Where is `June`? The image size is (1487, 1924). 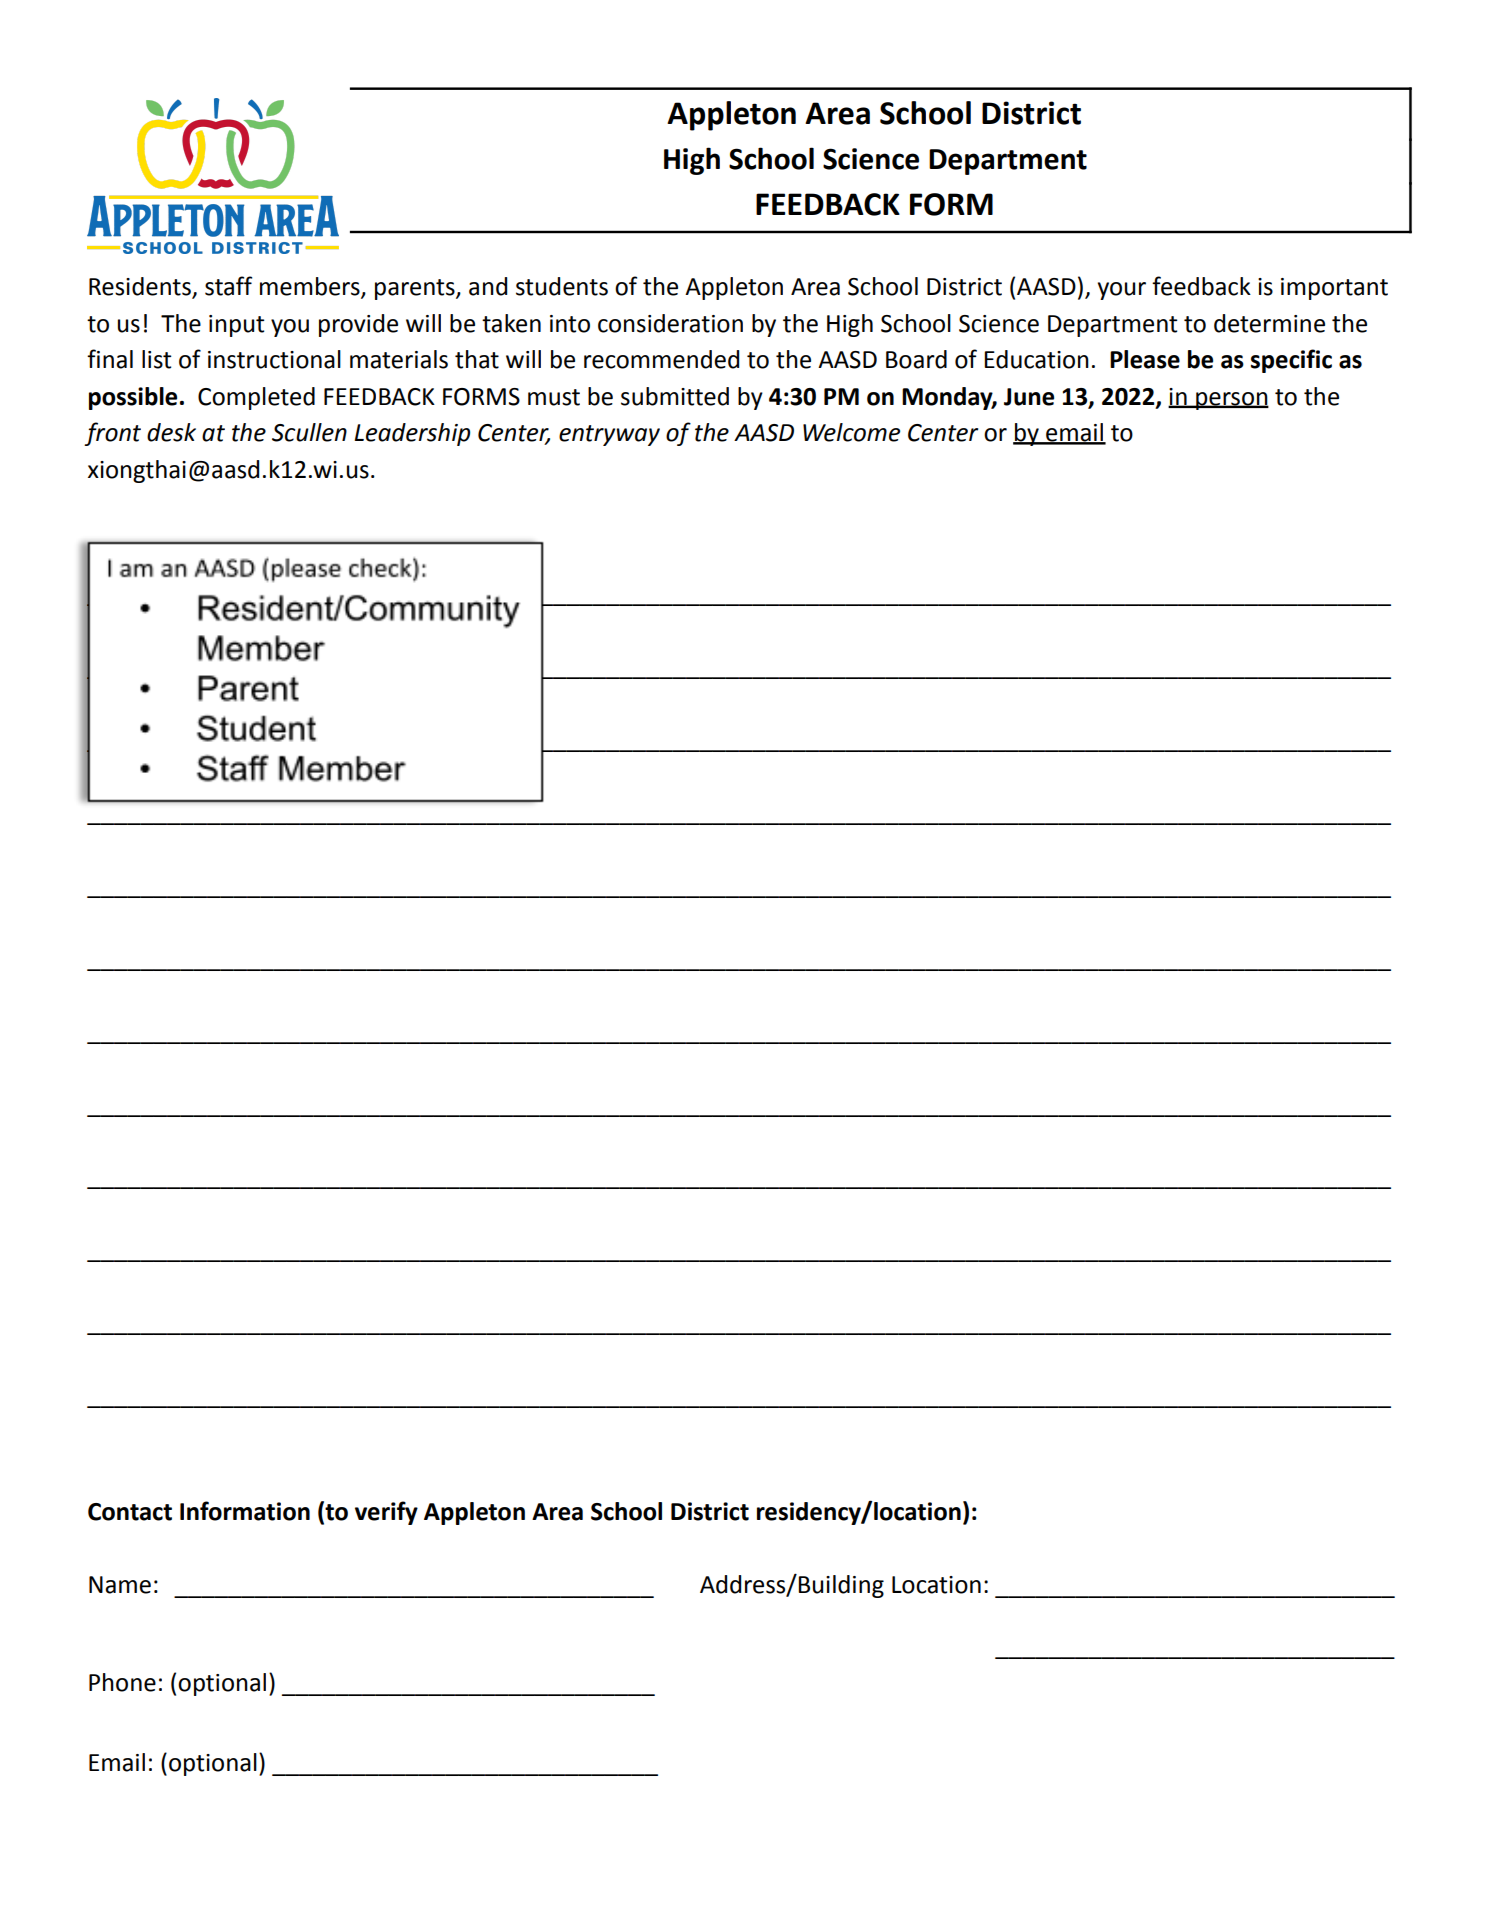
June is located at coordinates (1029, 397).
